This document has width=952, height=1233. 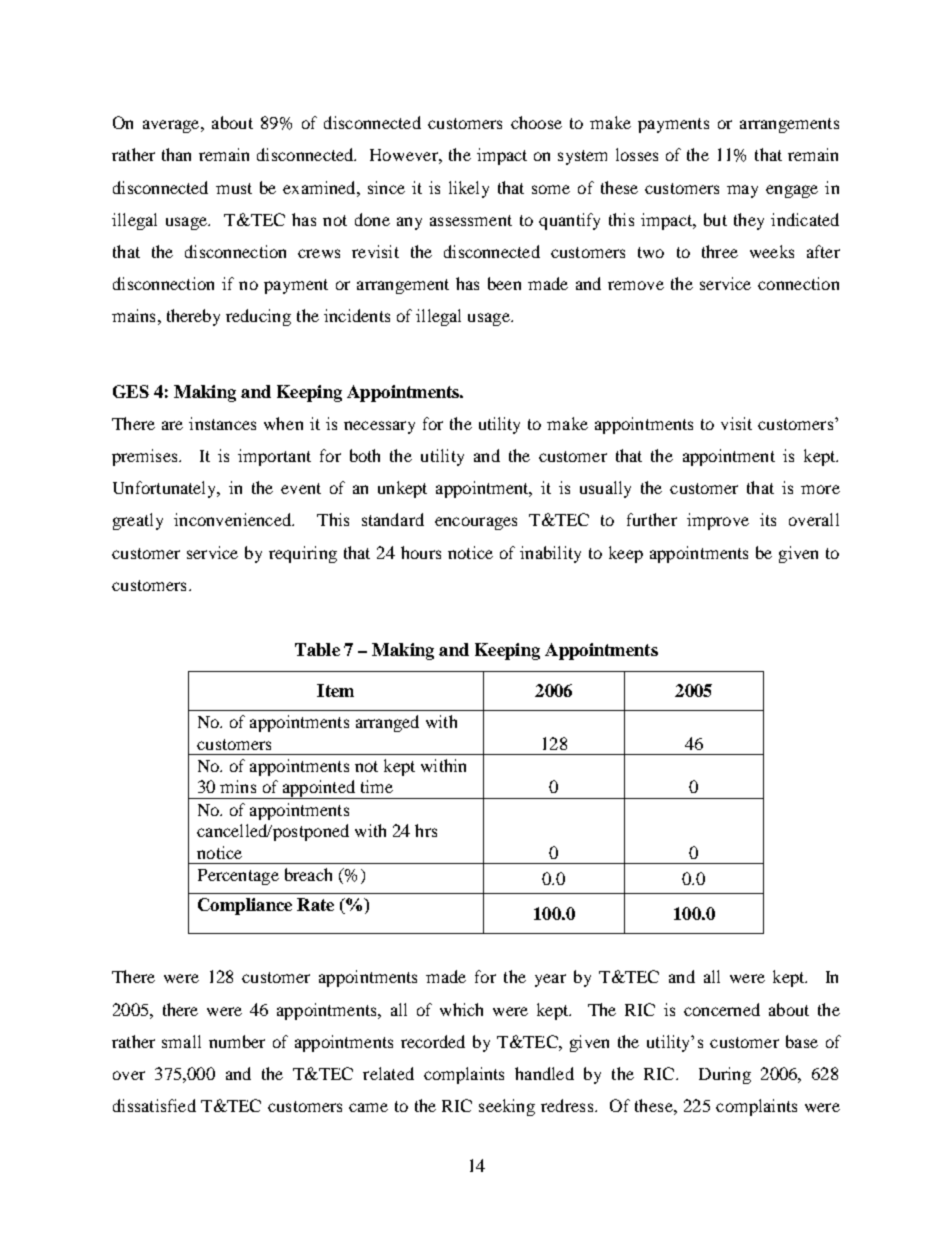 I want to click on hours, so click(x=421, y=552).
